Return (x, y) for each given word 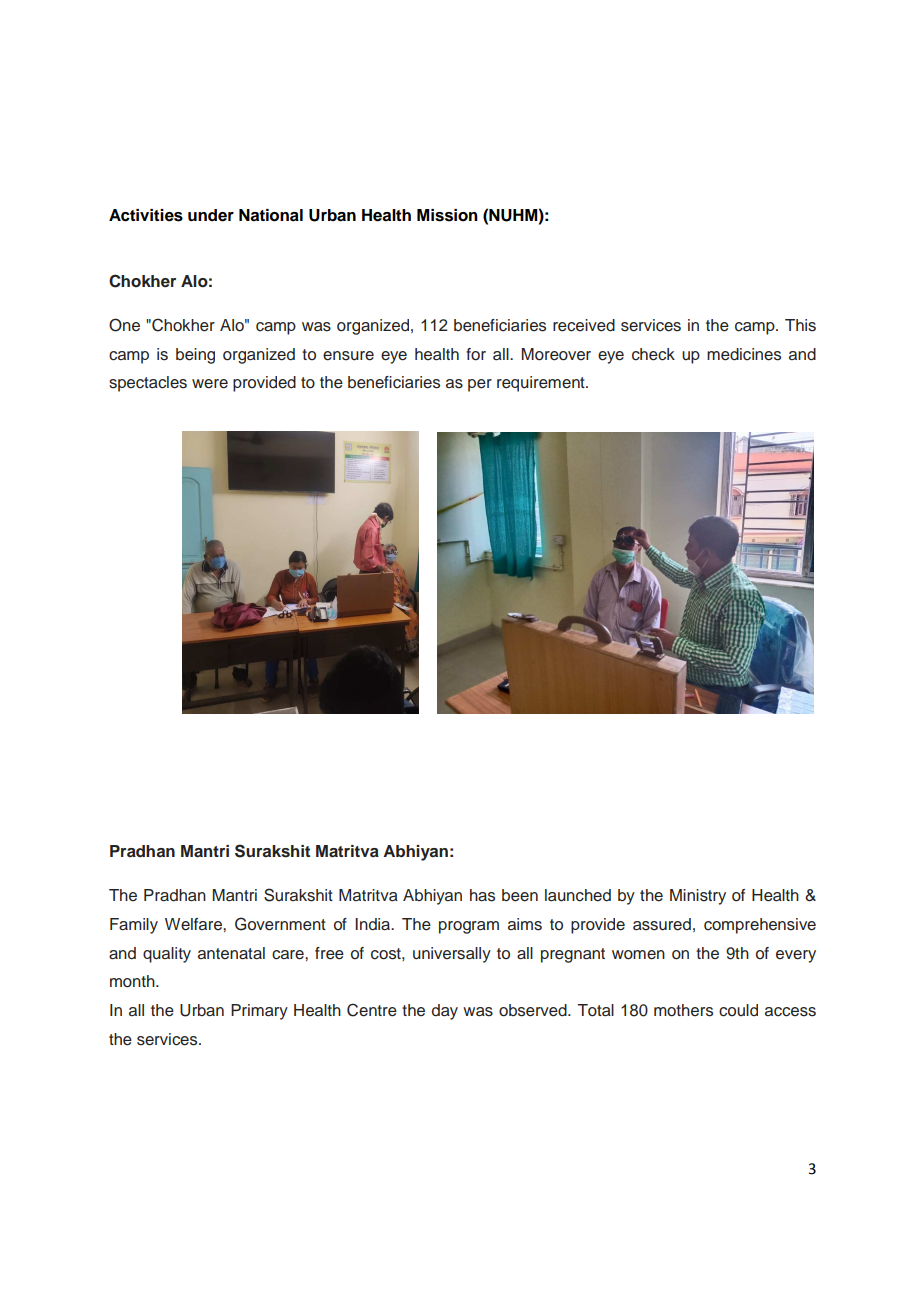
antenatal (231, 953)
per (480, 385)
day (445, 1012)
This (800, 325)
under (211, 215)
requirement (542, 384)
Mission (447, 215)
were (210, 384)
